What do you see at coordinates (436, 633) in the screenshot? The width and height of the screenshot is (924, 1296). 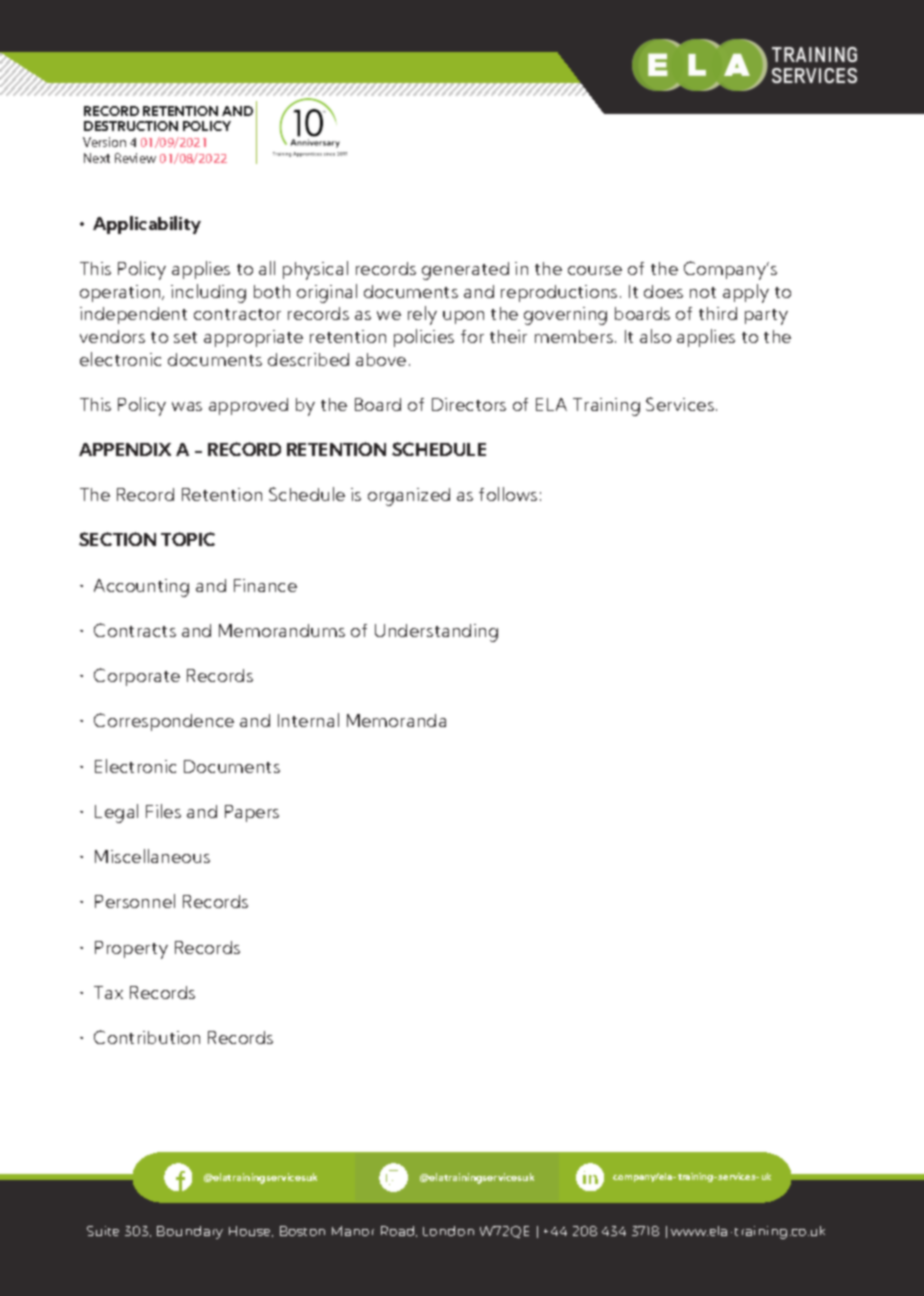 I see `Understanding` at bounding box center [436, 633].
